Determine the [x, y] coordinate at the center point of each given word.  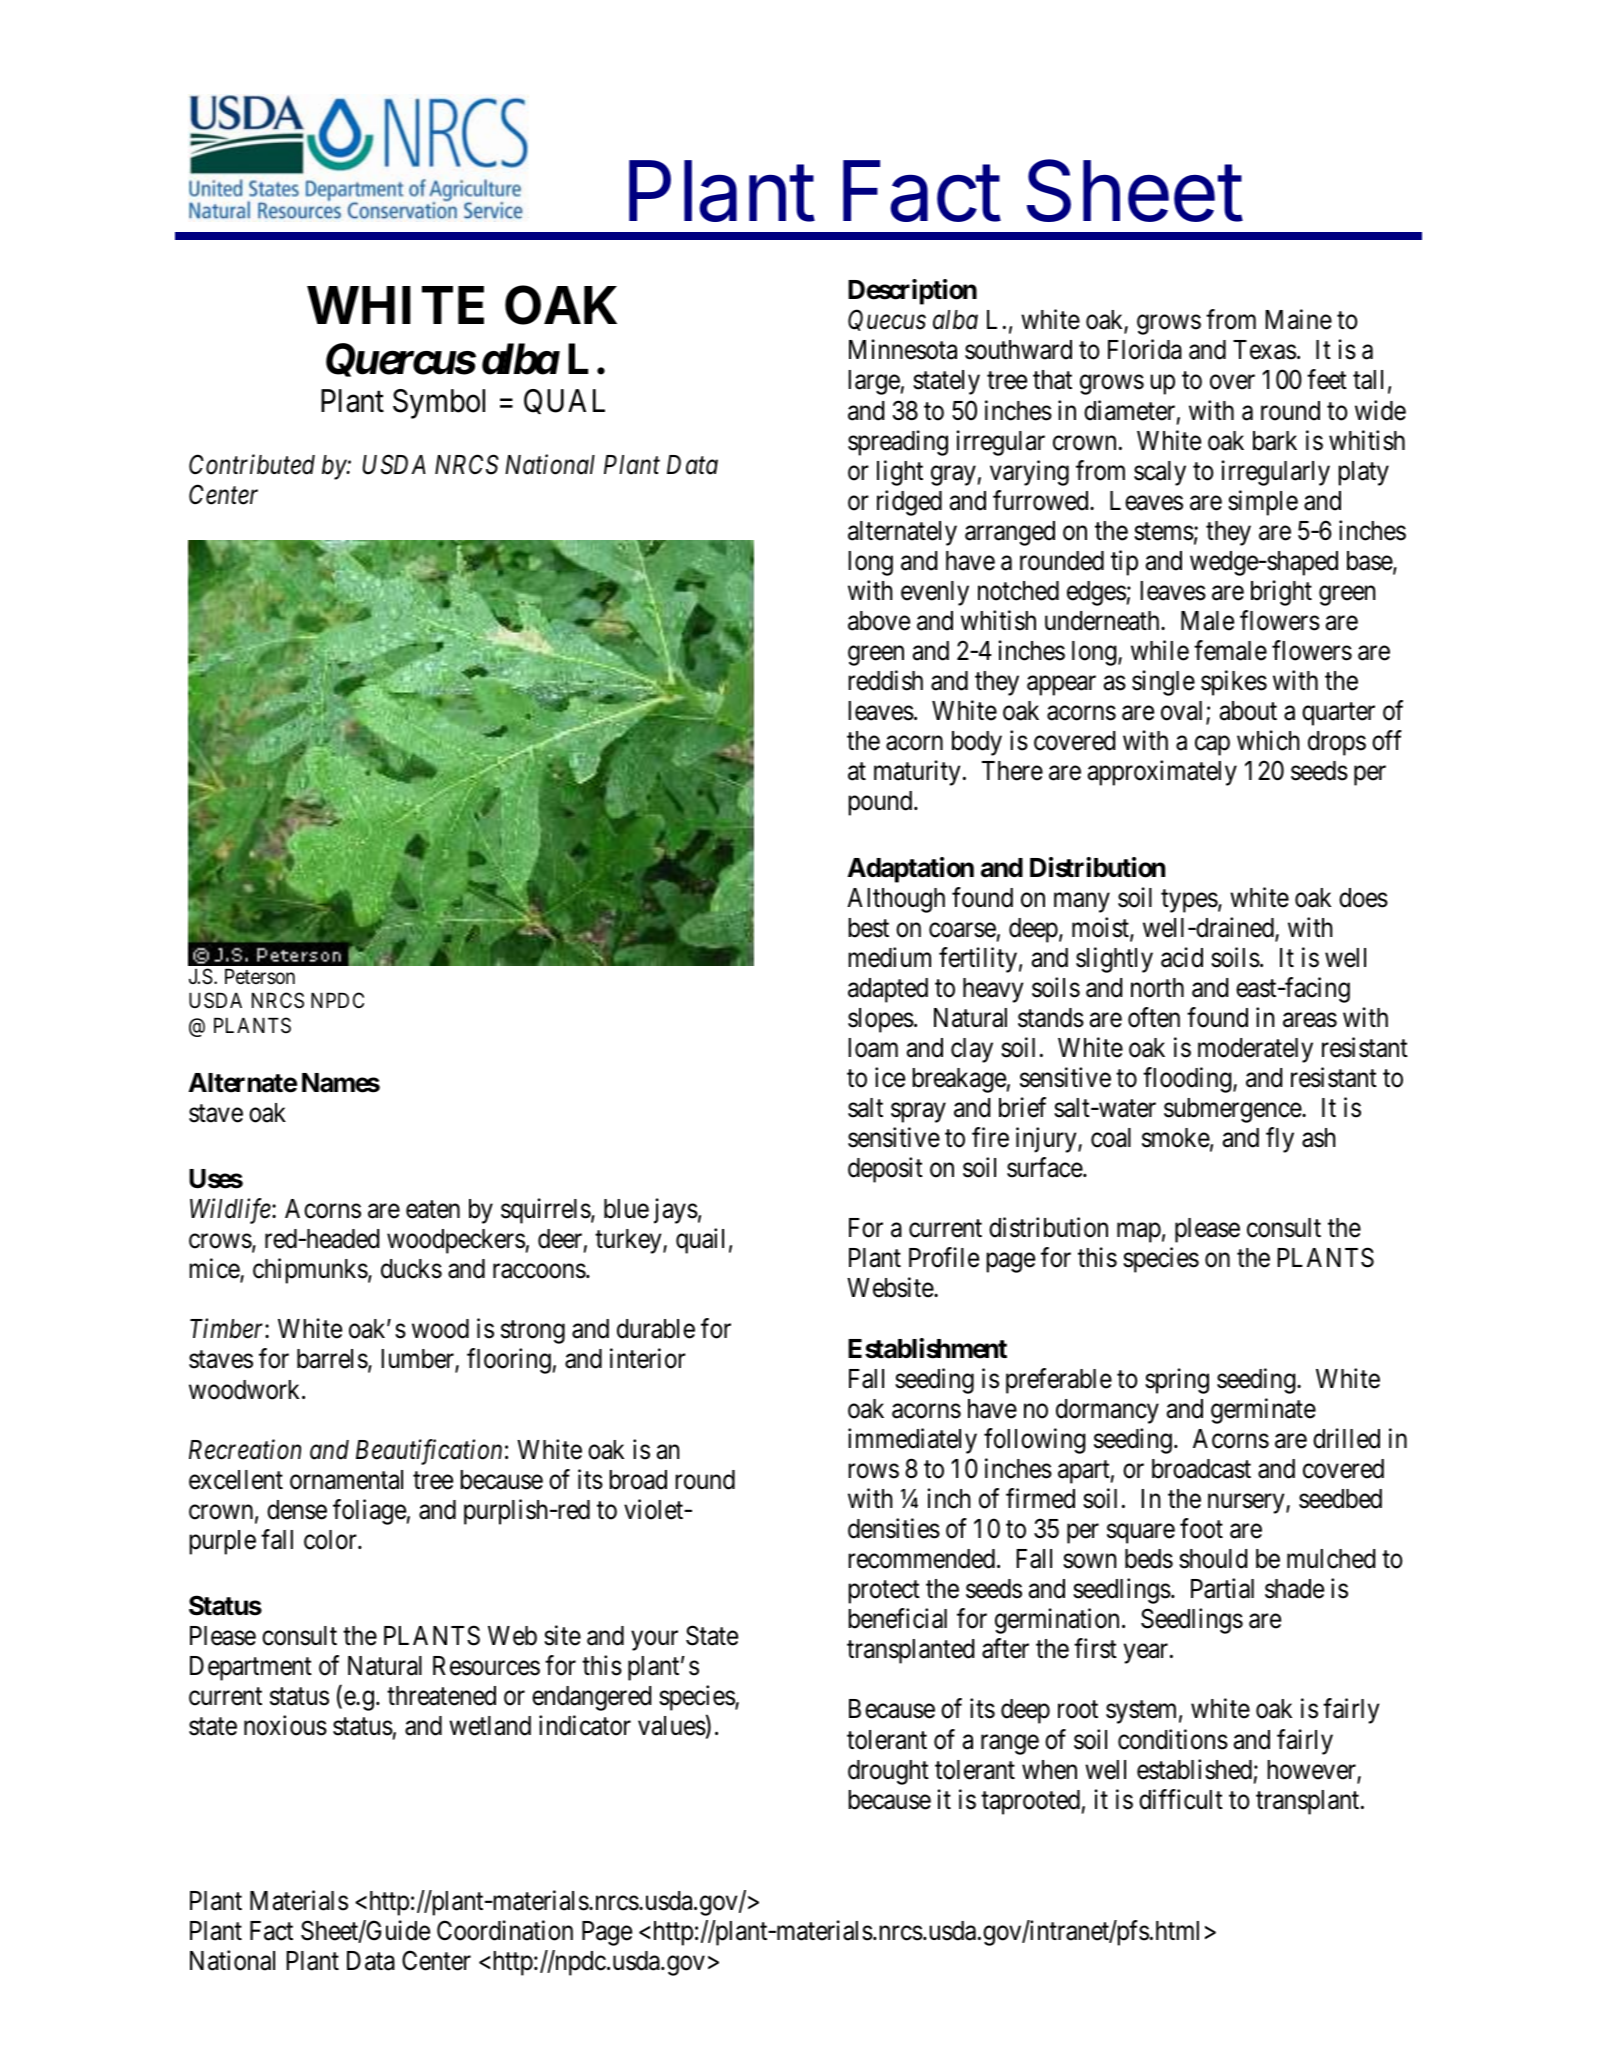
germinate [1263, 1411]
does [1363, 898]
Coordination [505, 1930]
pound [881, 803]
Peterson [260, 977]
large [874, 382]
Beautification [429, 1452]
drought [888, 1772]
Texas [1264, 350]
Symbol [439, 404]
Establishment [927, 1348]
